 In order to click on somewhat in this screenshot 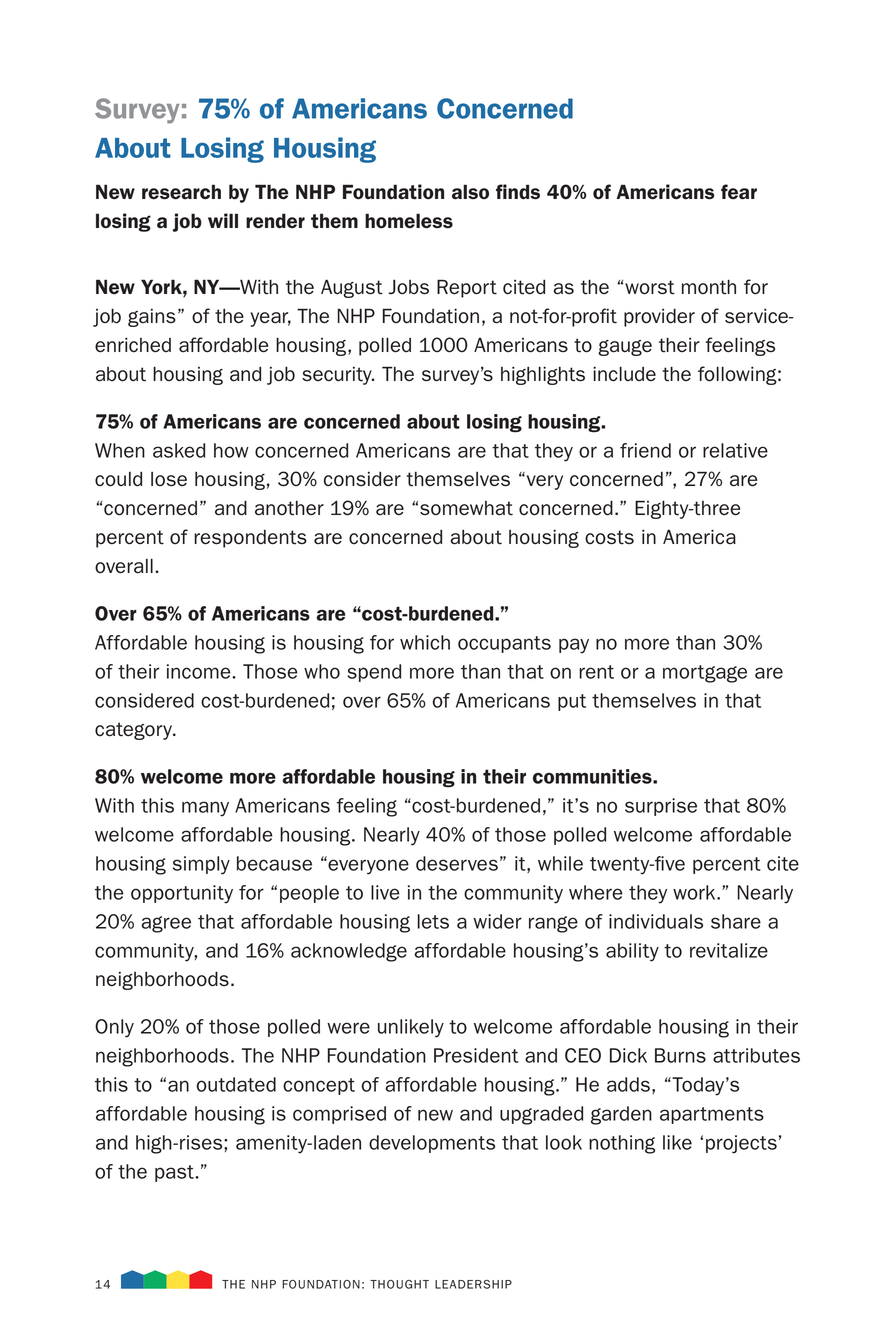, I will do `click(466, 508)`.
